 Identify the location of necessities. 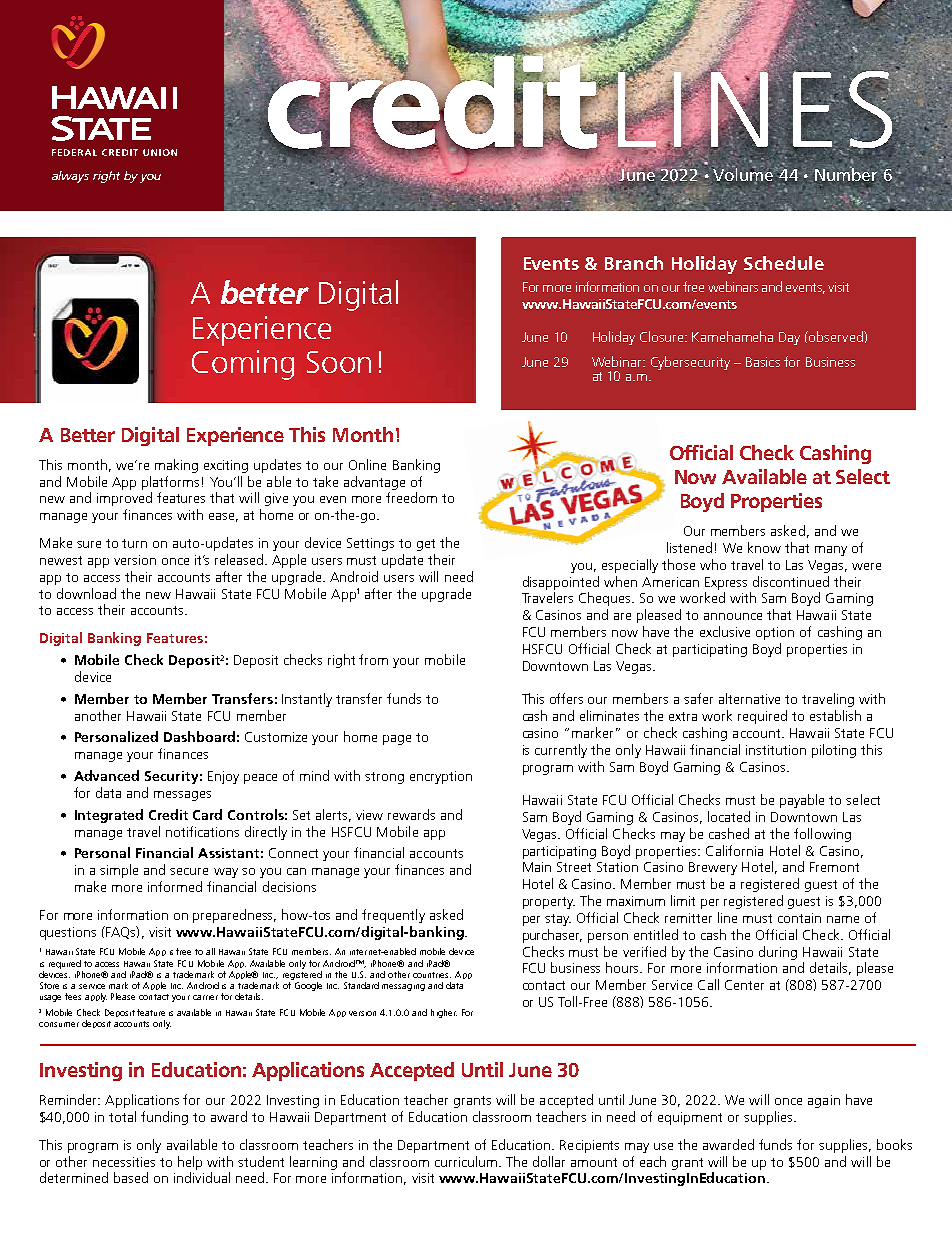
(124, 1162).
